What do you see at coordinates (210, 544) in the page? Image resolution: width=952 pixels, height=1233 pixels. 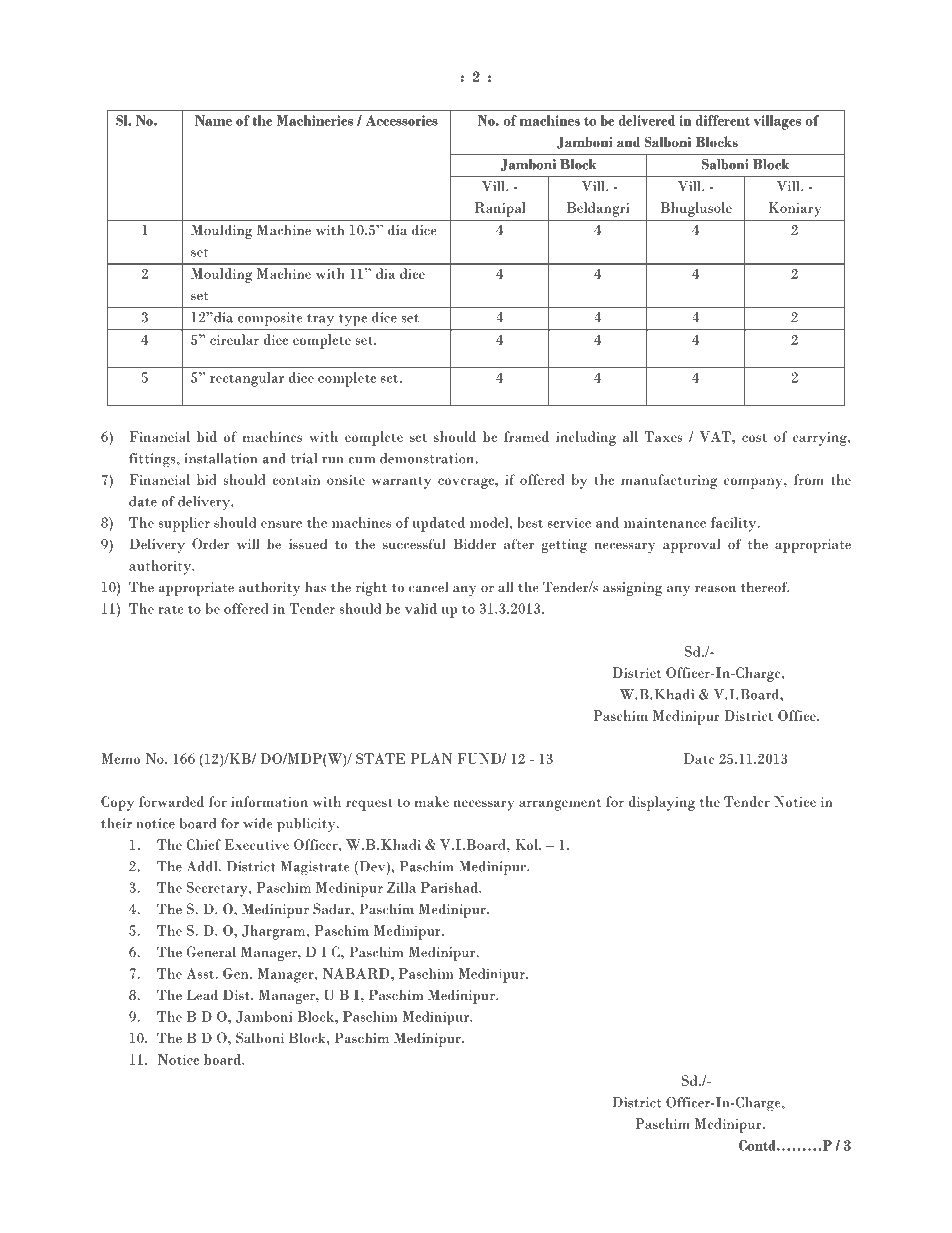 I see `Order` at bounding box center [210, 544].
